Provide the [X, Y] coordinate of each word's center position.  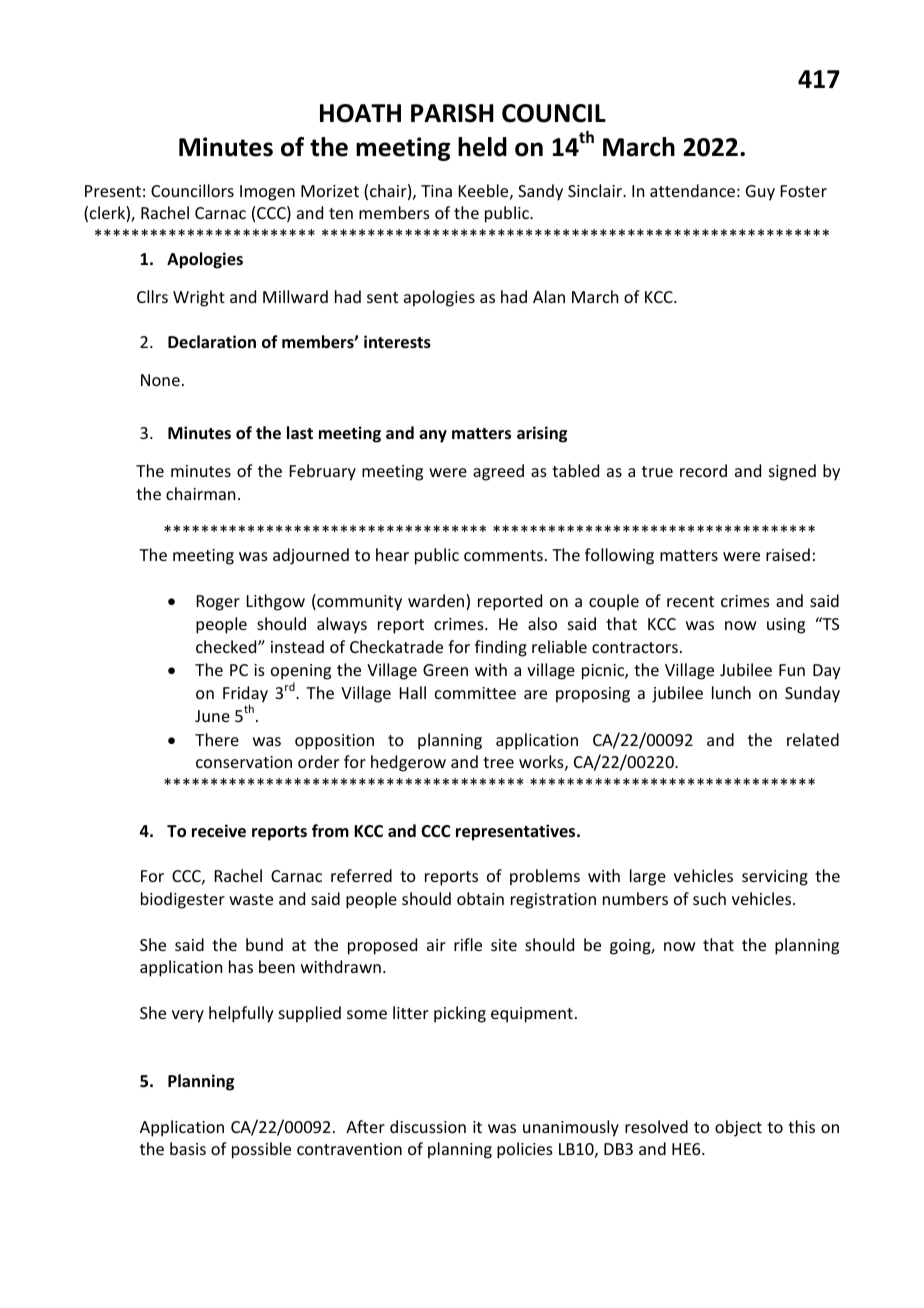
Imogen [267, 193]
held [482, 147]
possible [261, 1150]
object [738, 1128]
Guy [760, 193]
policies [525, 1150]
